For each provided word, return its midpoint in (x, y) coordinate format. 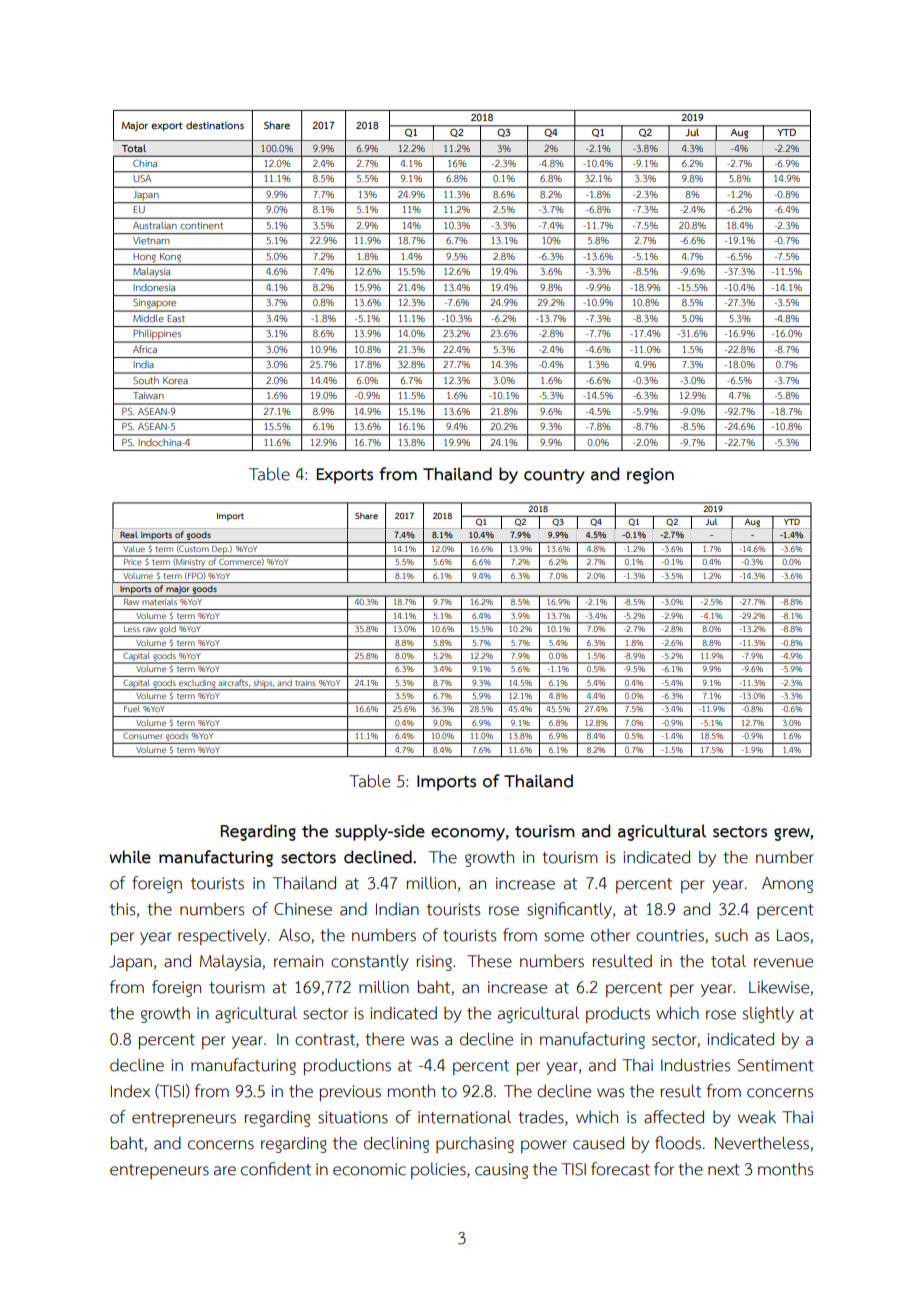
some (564, 937)
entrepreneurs (184, 1119)
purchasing (475, 1144)
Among (787, 885)
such (731, 935)
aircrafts (234, 681)
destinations (215, 125)
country (554, 476)
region (650, 476)
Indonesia (155, 287)
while (130, 857)
